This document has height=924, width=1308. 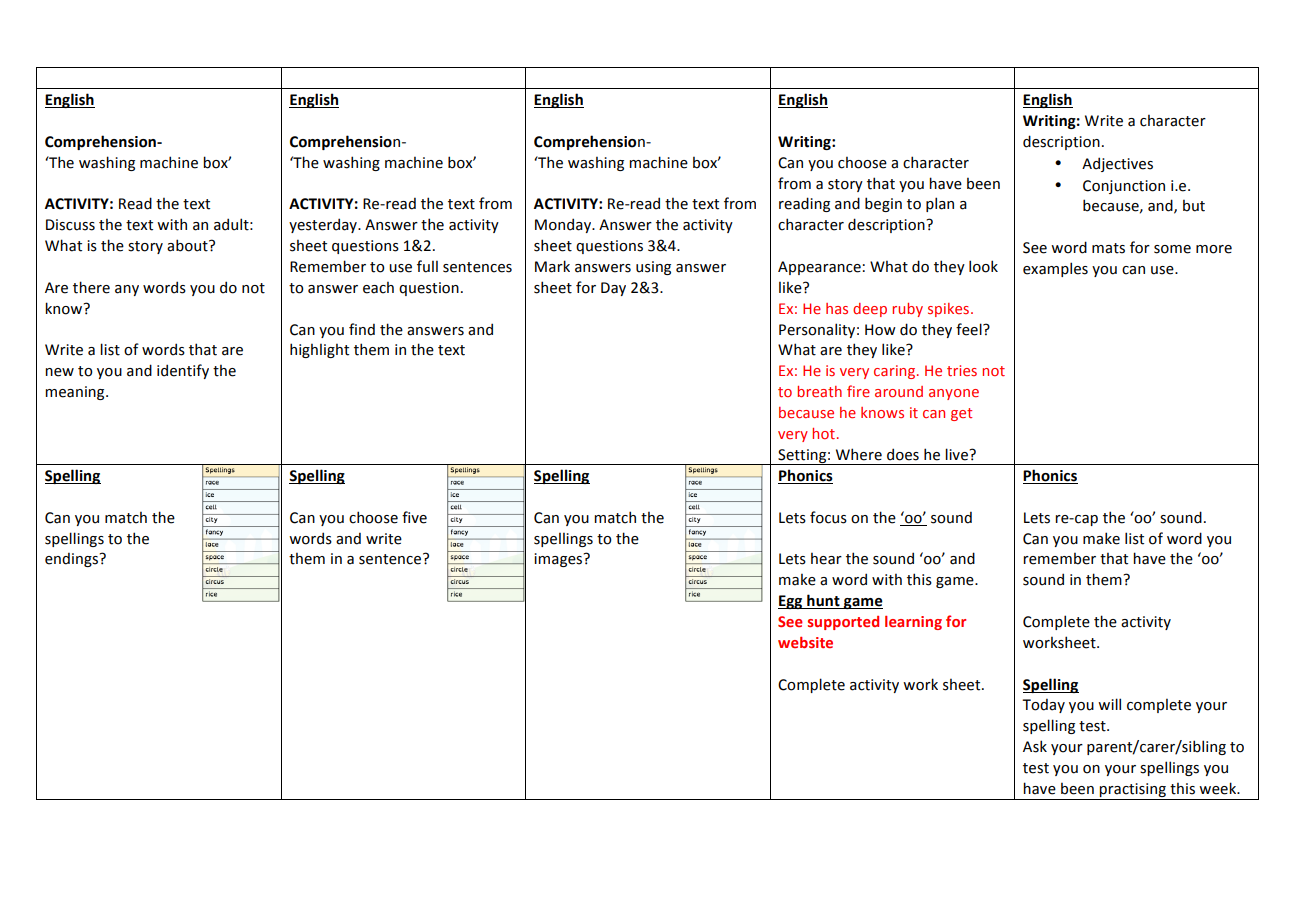 I want to click on Ask, so click(x=1035, y=746).
